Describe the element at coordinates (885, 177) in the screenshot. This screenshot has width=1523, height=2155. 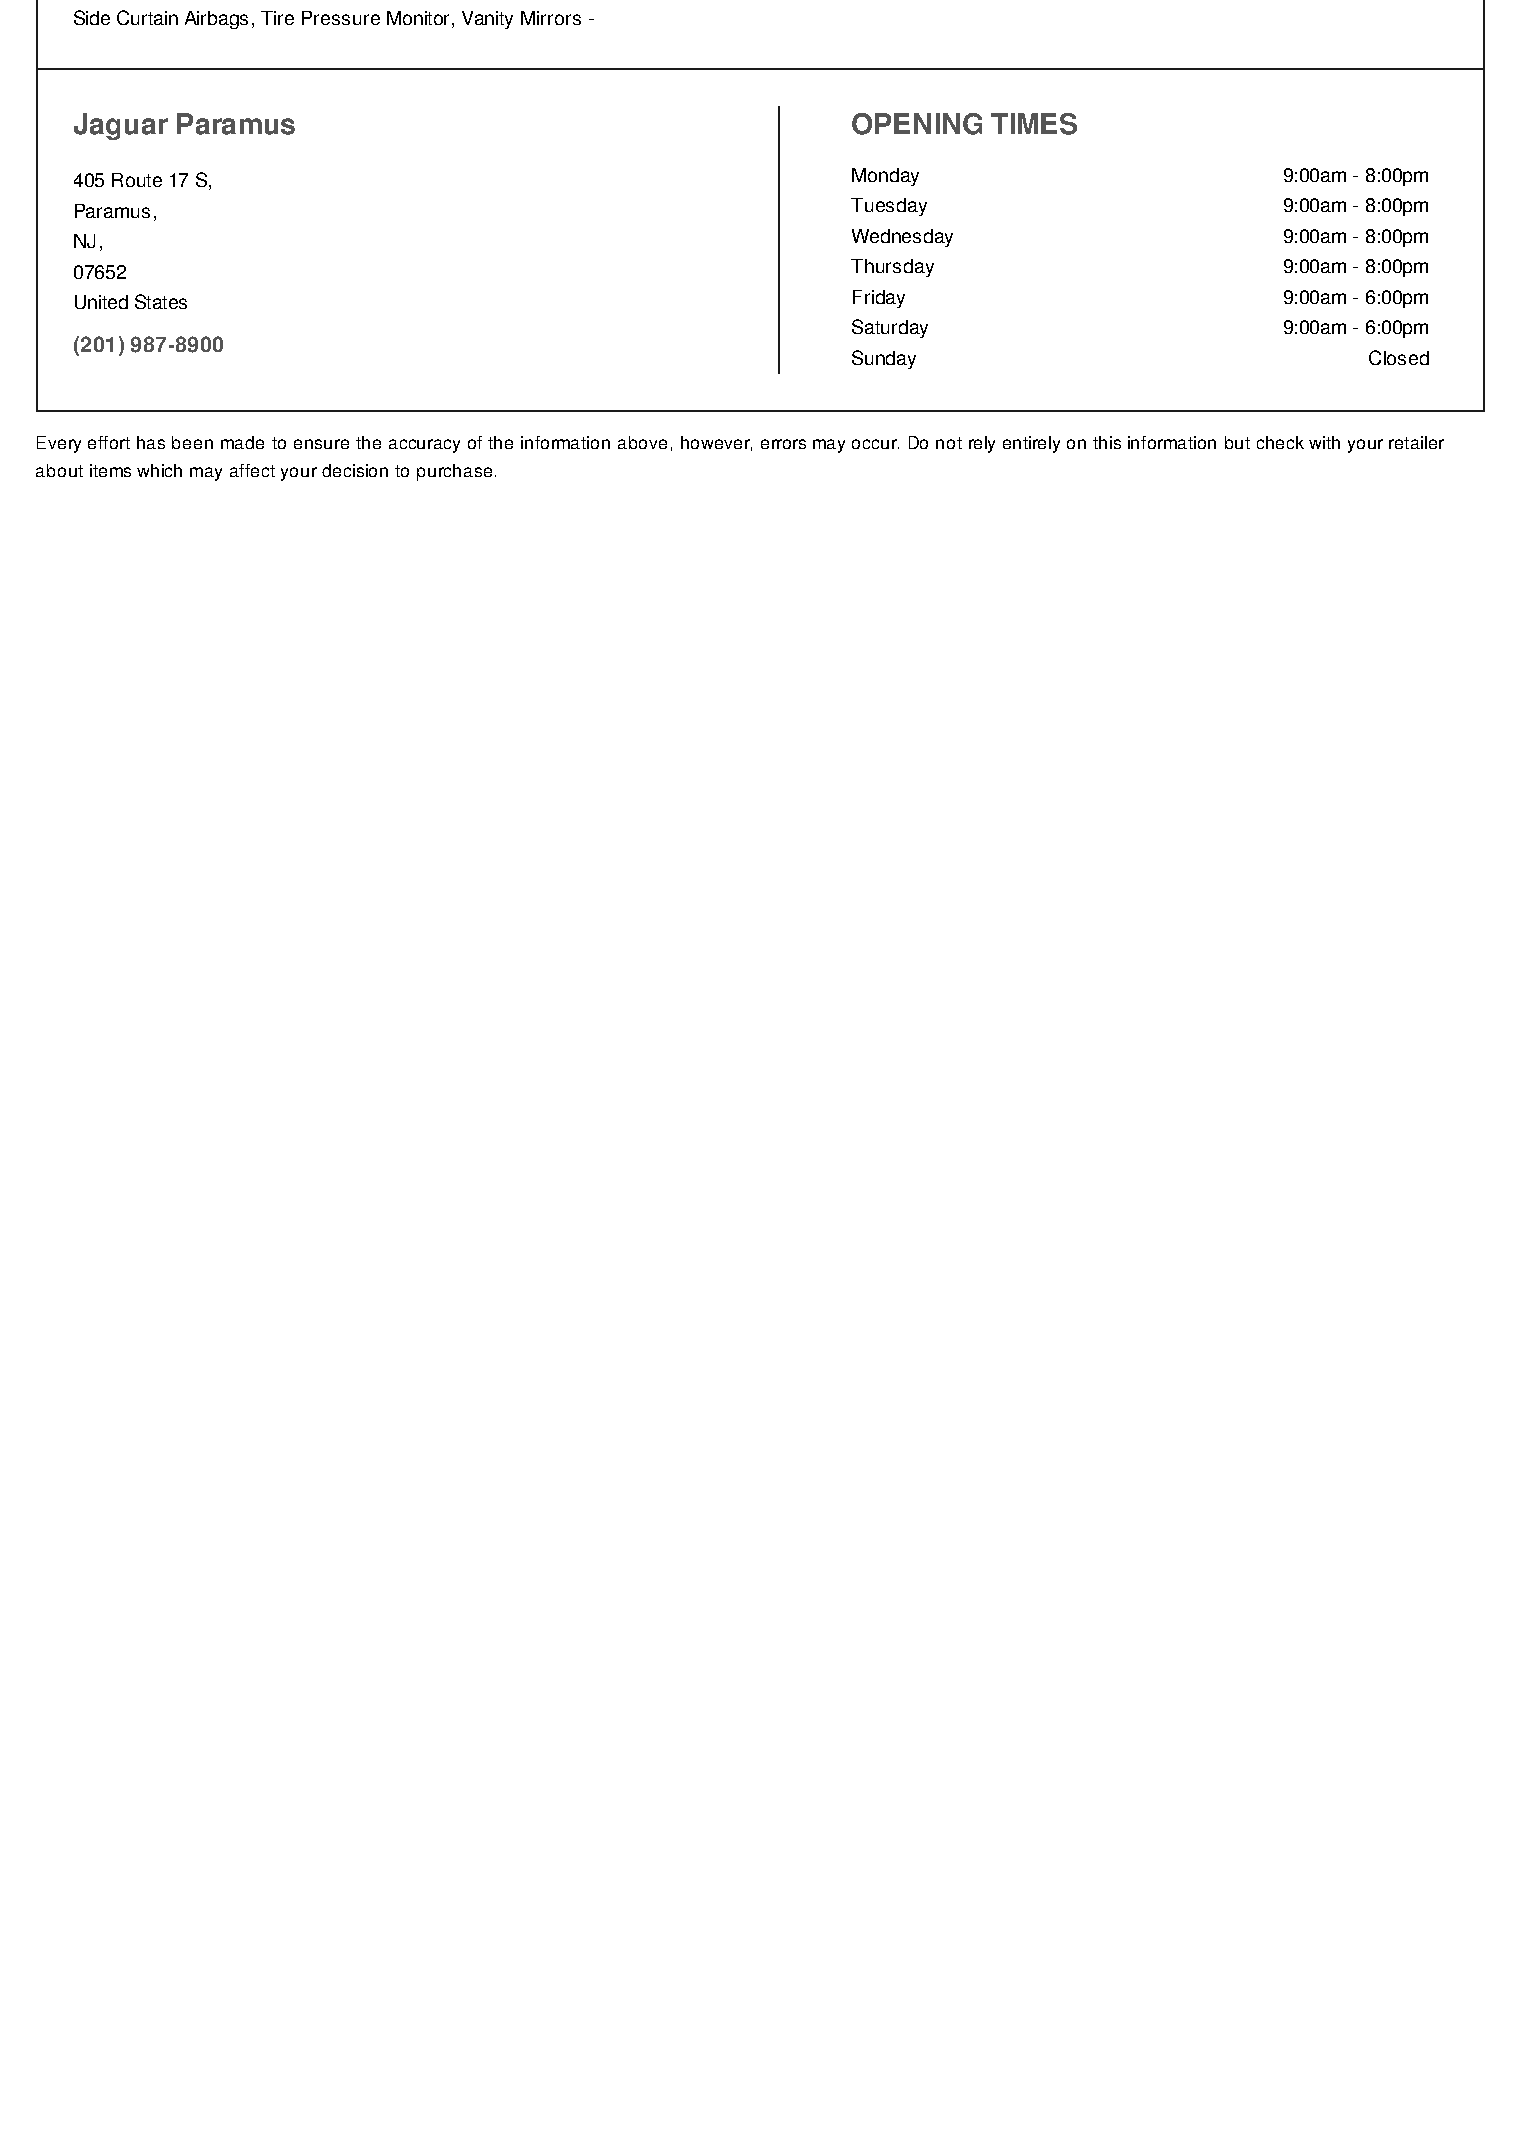
I see `Monday` at that location.
